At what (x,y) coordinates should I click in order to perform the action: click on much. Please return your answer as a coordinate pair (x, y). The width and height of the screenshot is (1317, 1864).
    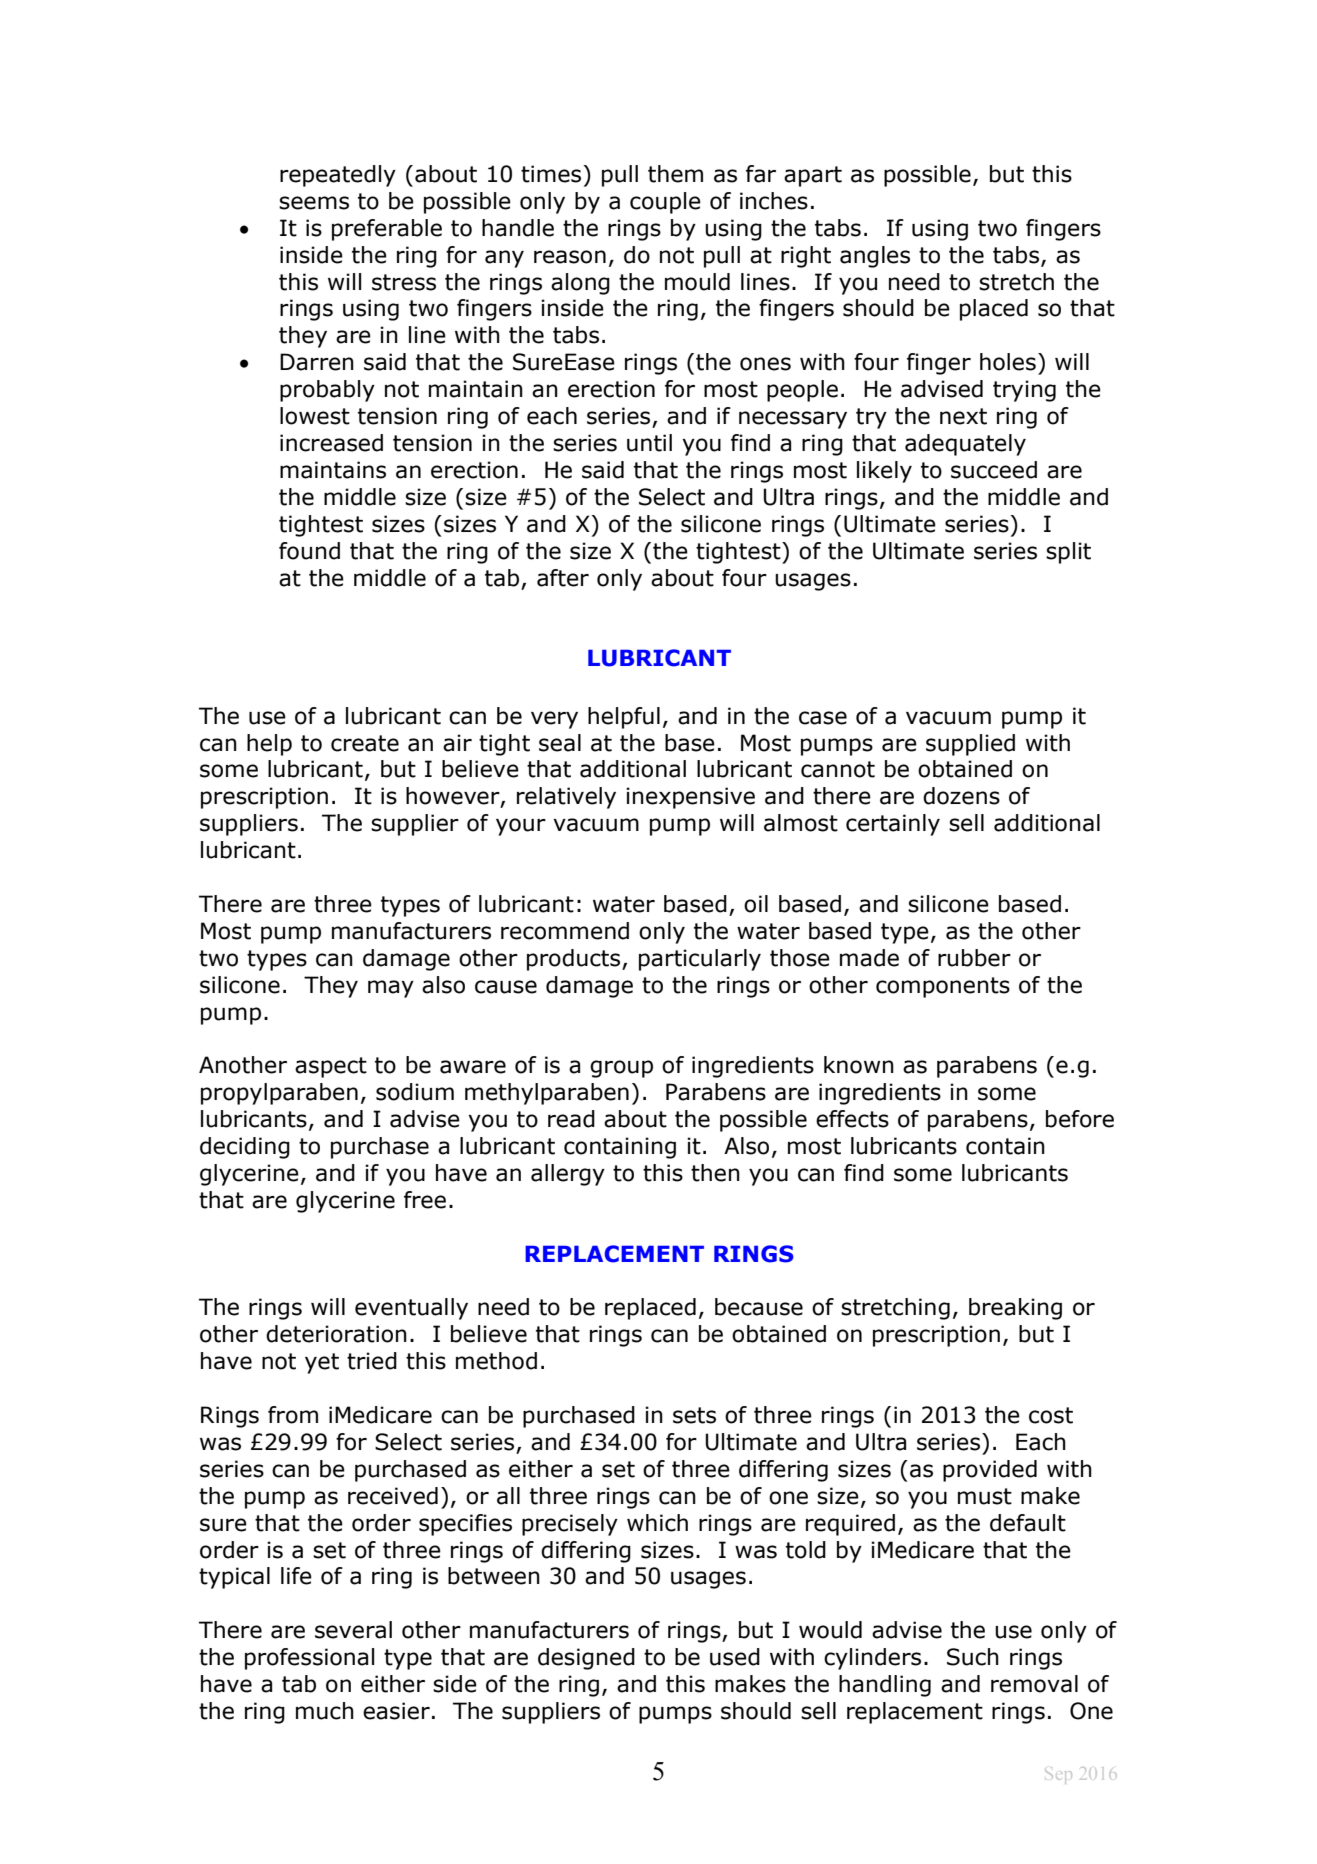
    Looking at the image, I should click on (325, 1711).
